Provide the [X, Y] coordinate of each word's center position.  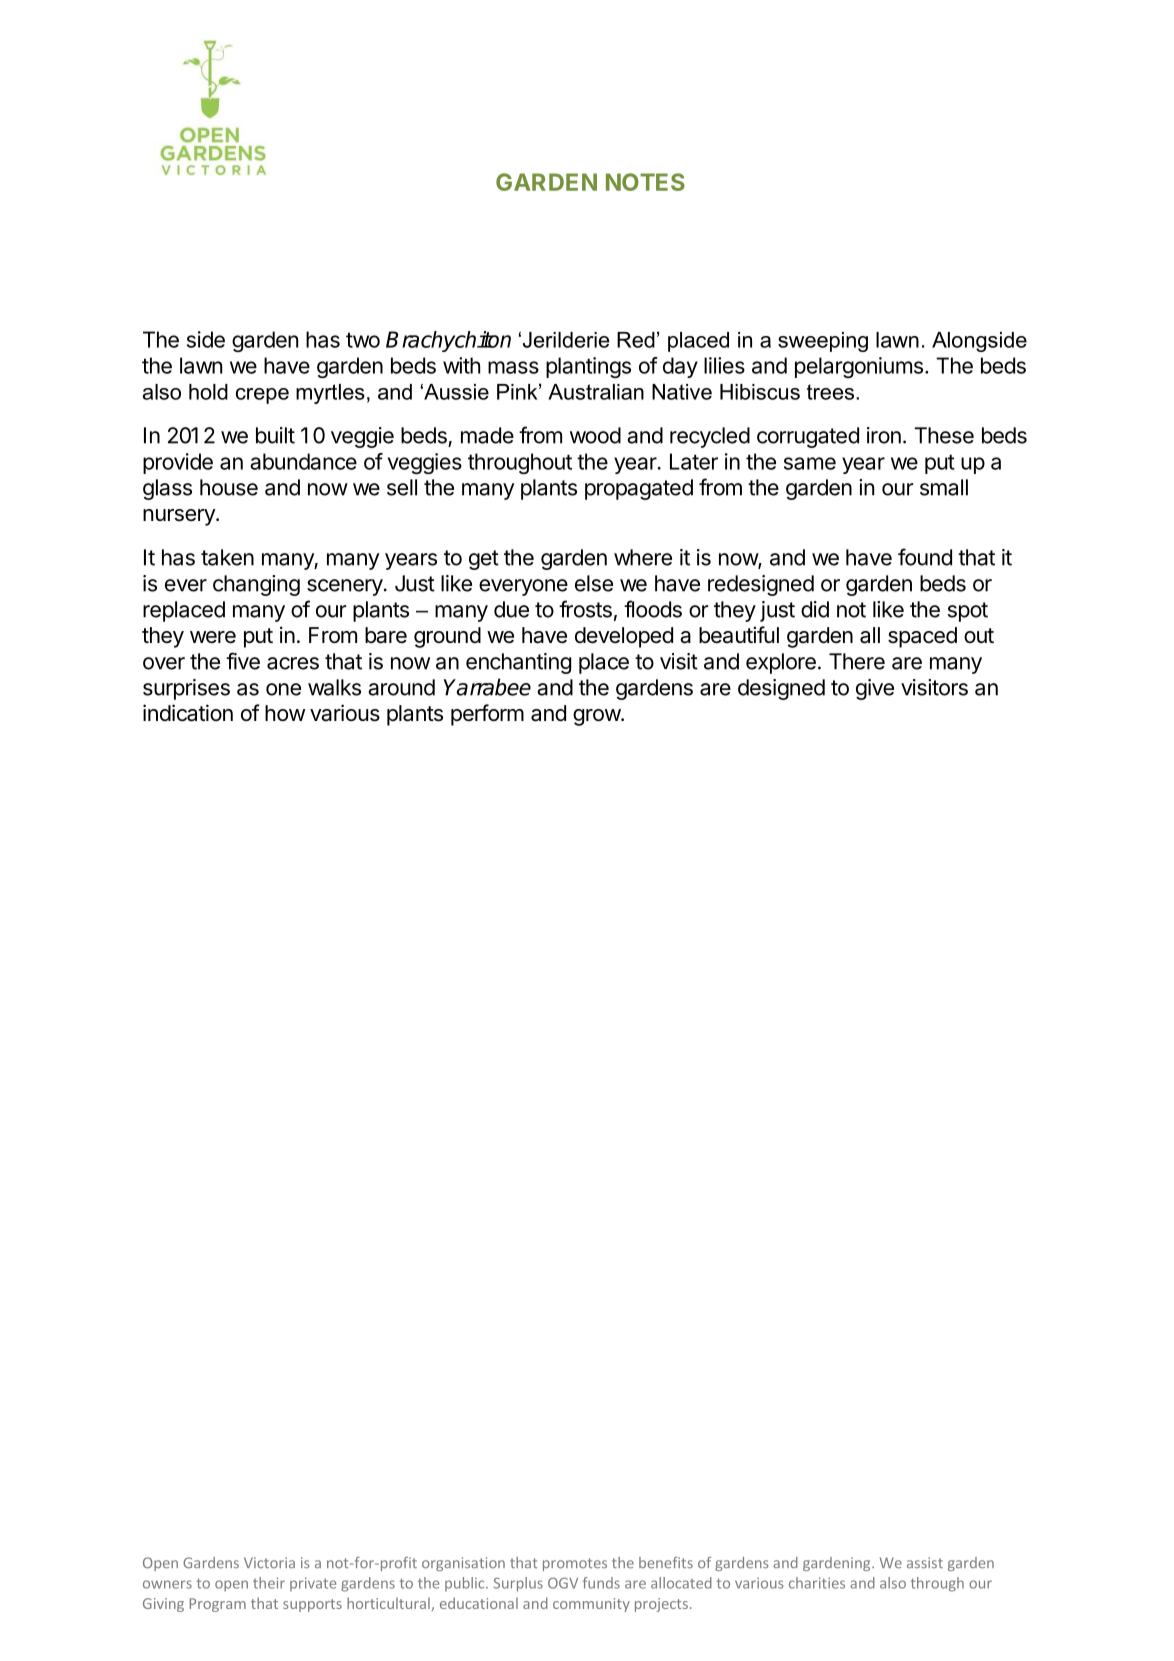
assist [925, 1562]
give [875, 689]
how [285, 713]
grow [597, 717]
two [363, 340]
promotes [575, 1564]
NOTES [645, 182]
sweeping [823, 342]
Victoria [269, 1562]
